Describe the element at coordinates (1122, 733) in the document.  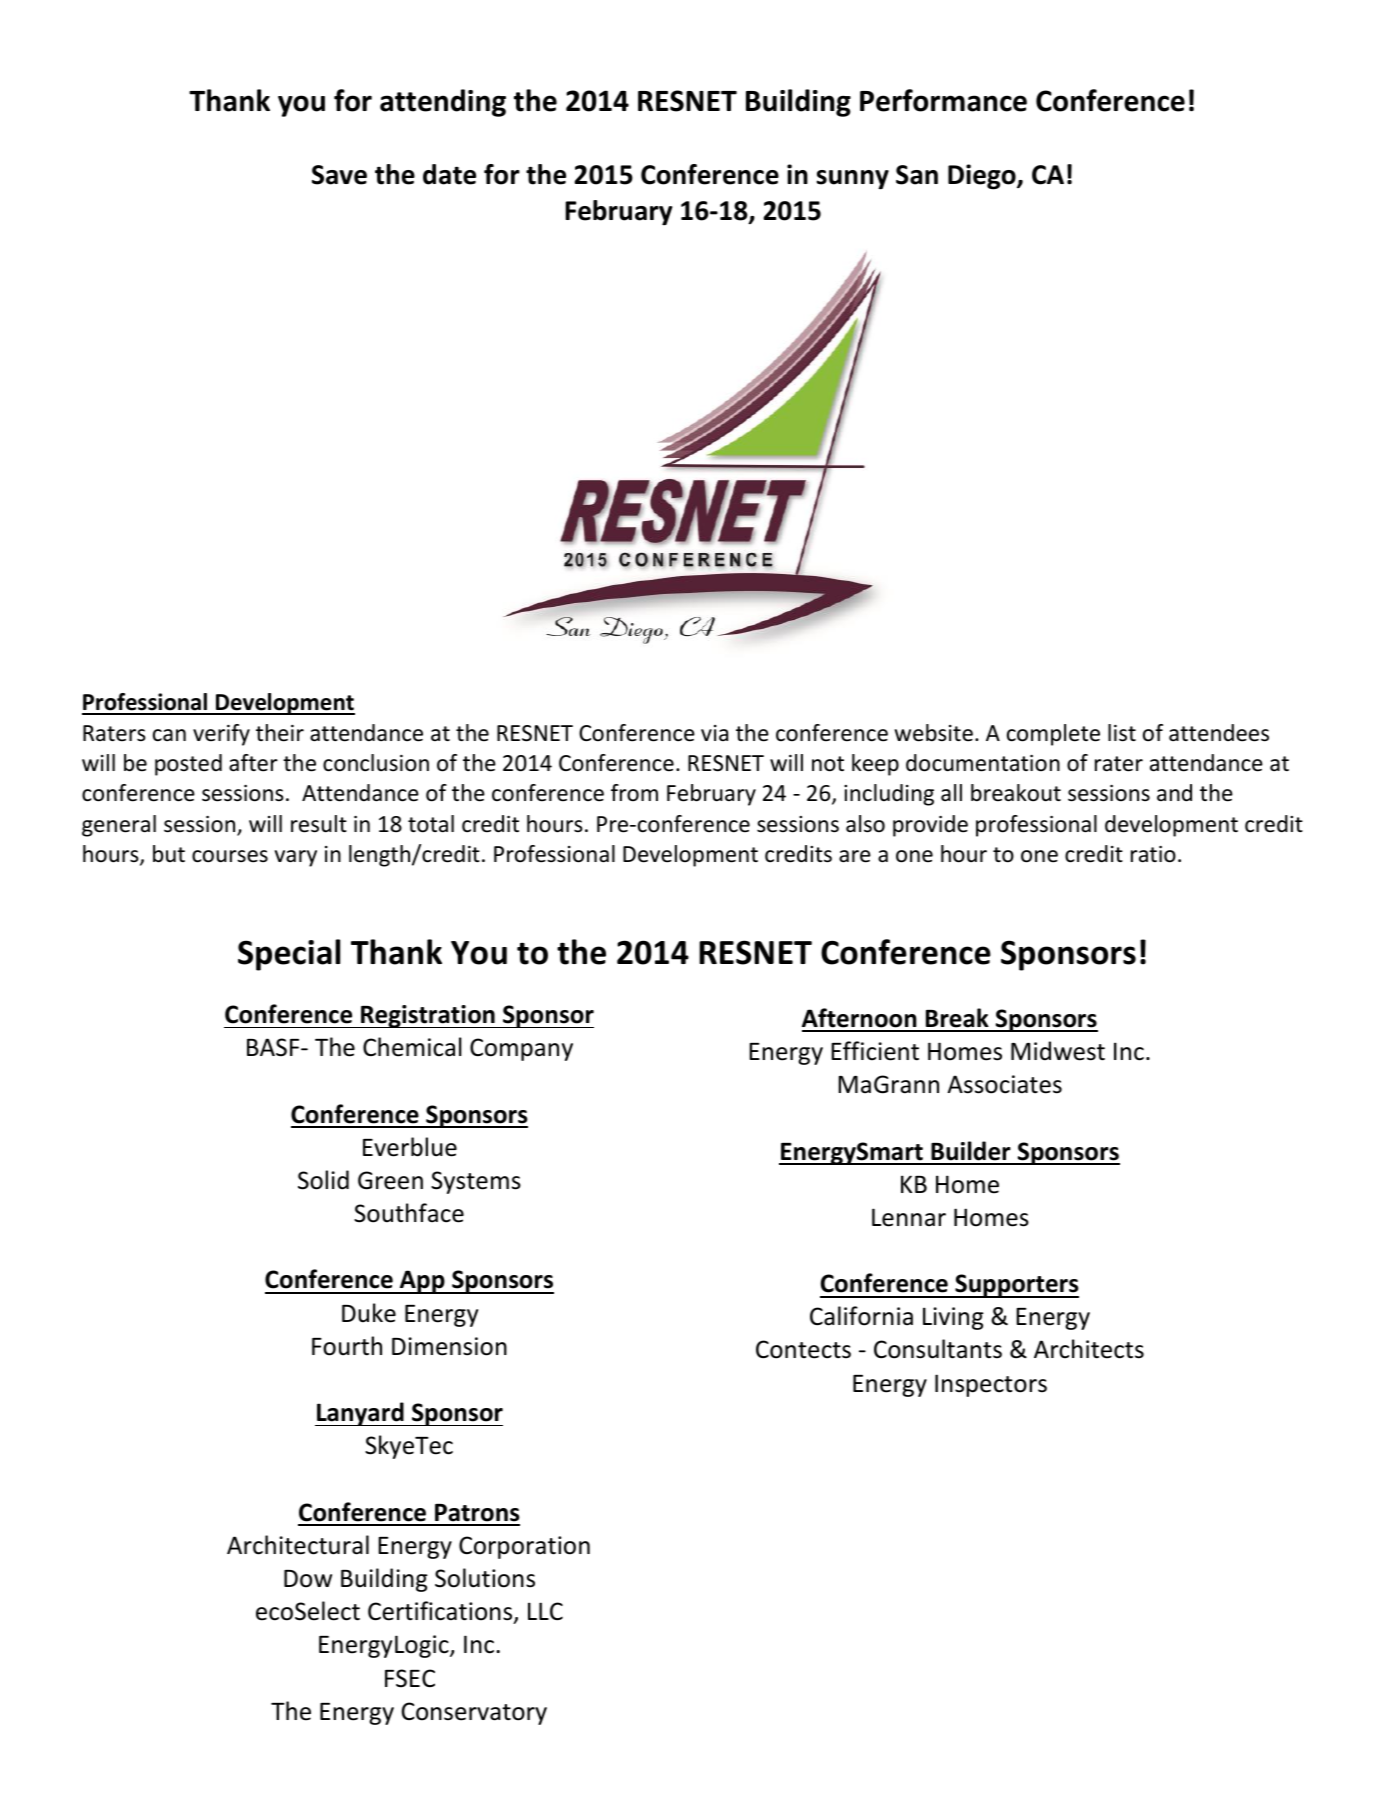
I see `list` at that location.
